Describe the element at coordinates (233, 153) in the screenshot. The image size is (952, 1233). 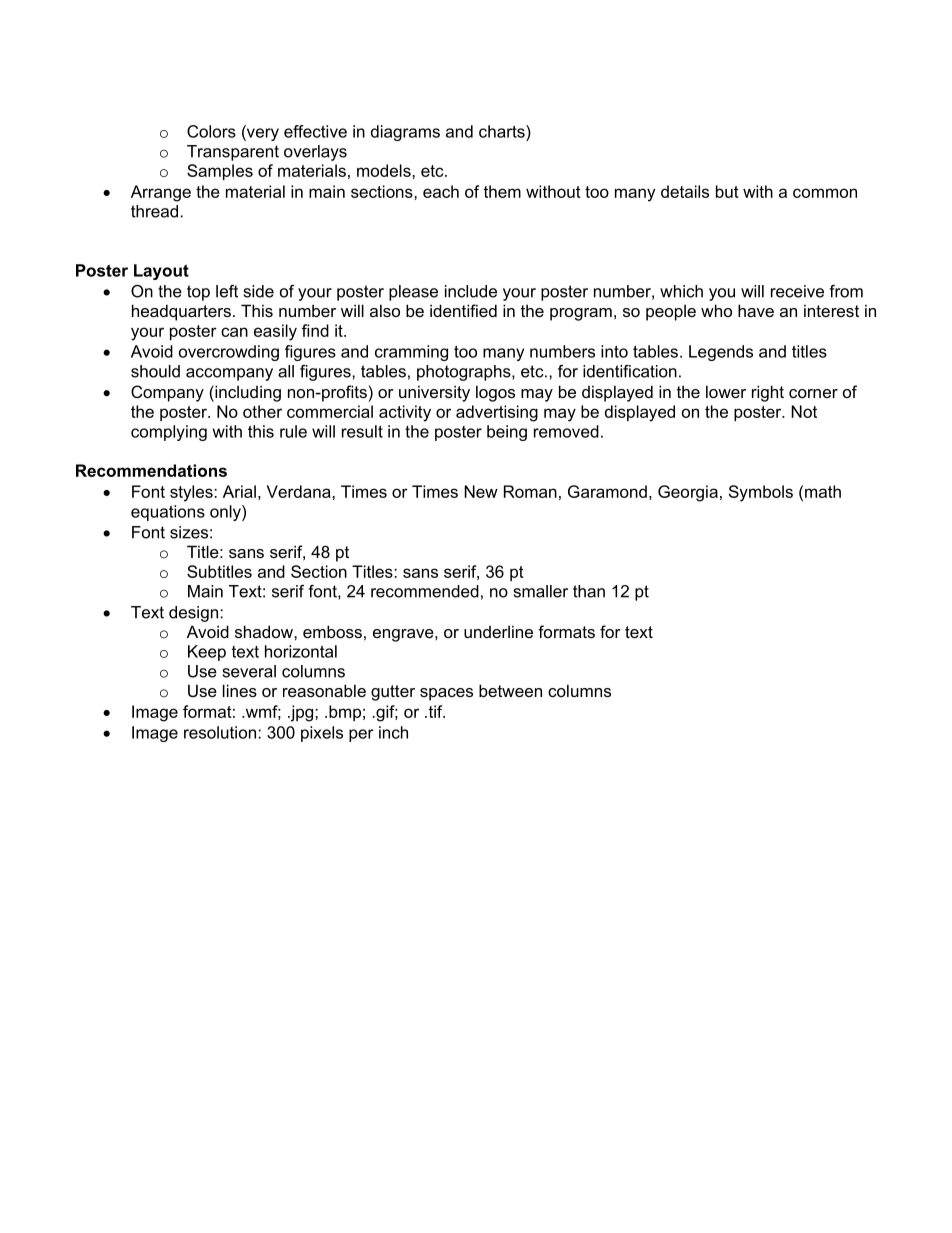
I see `Transparent` at that location.
